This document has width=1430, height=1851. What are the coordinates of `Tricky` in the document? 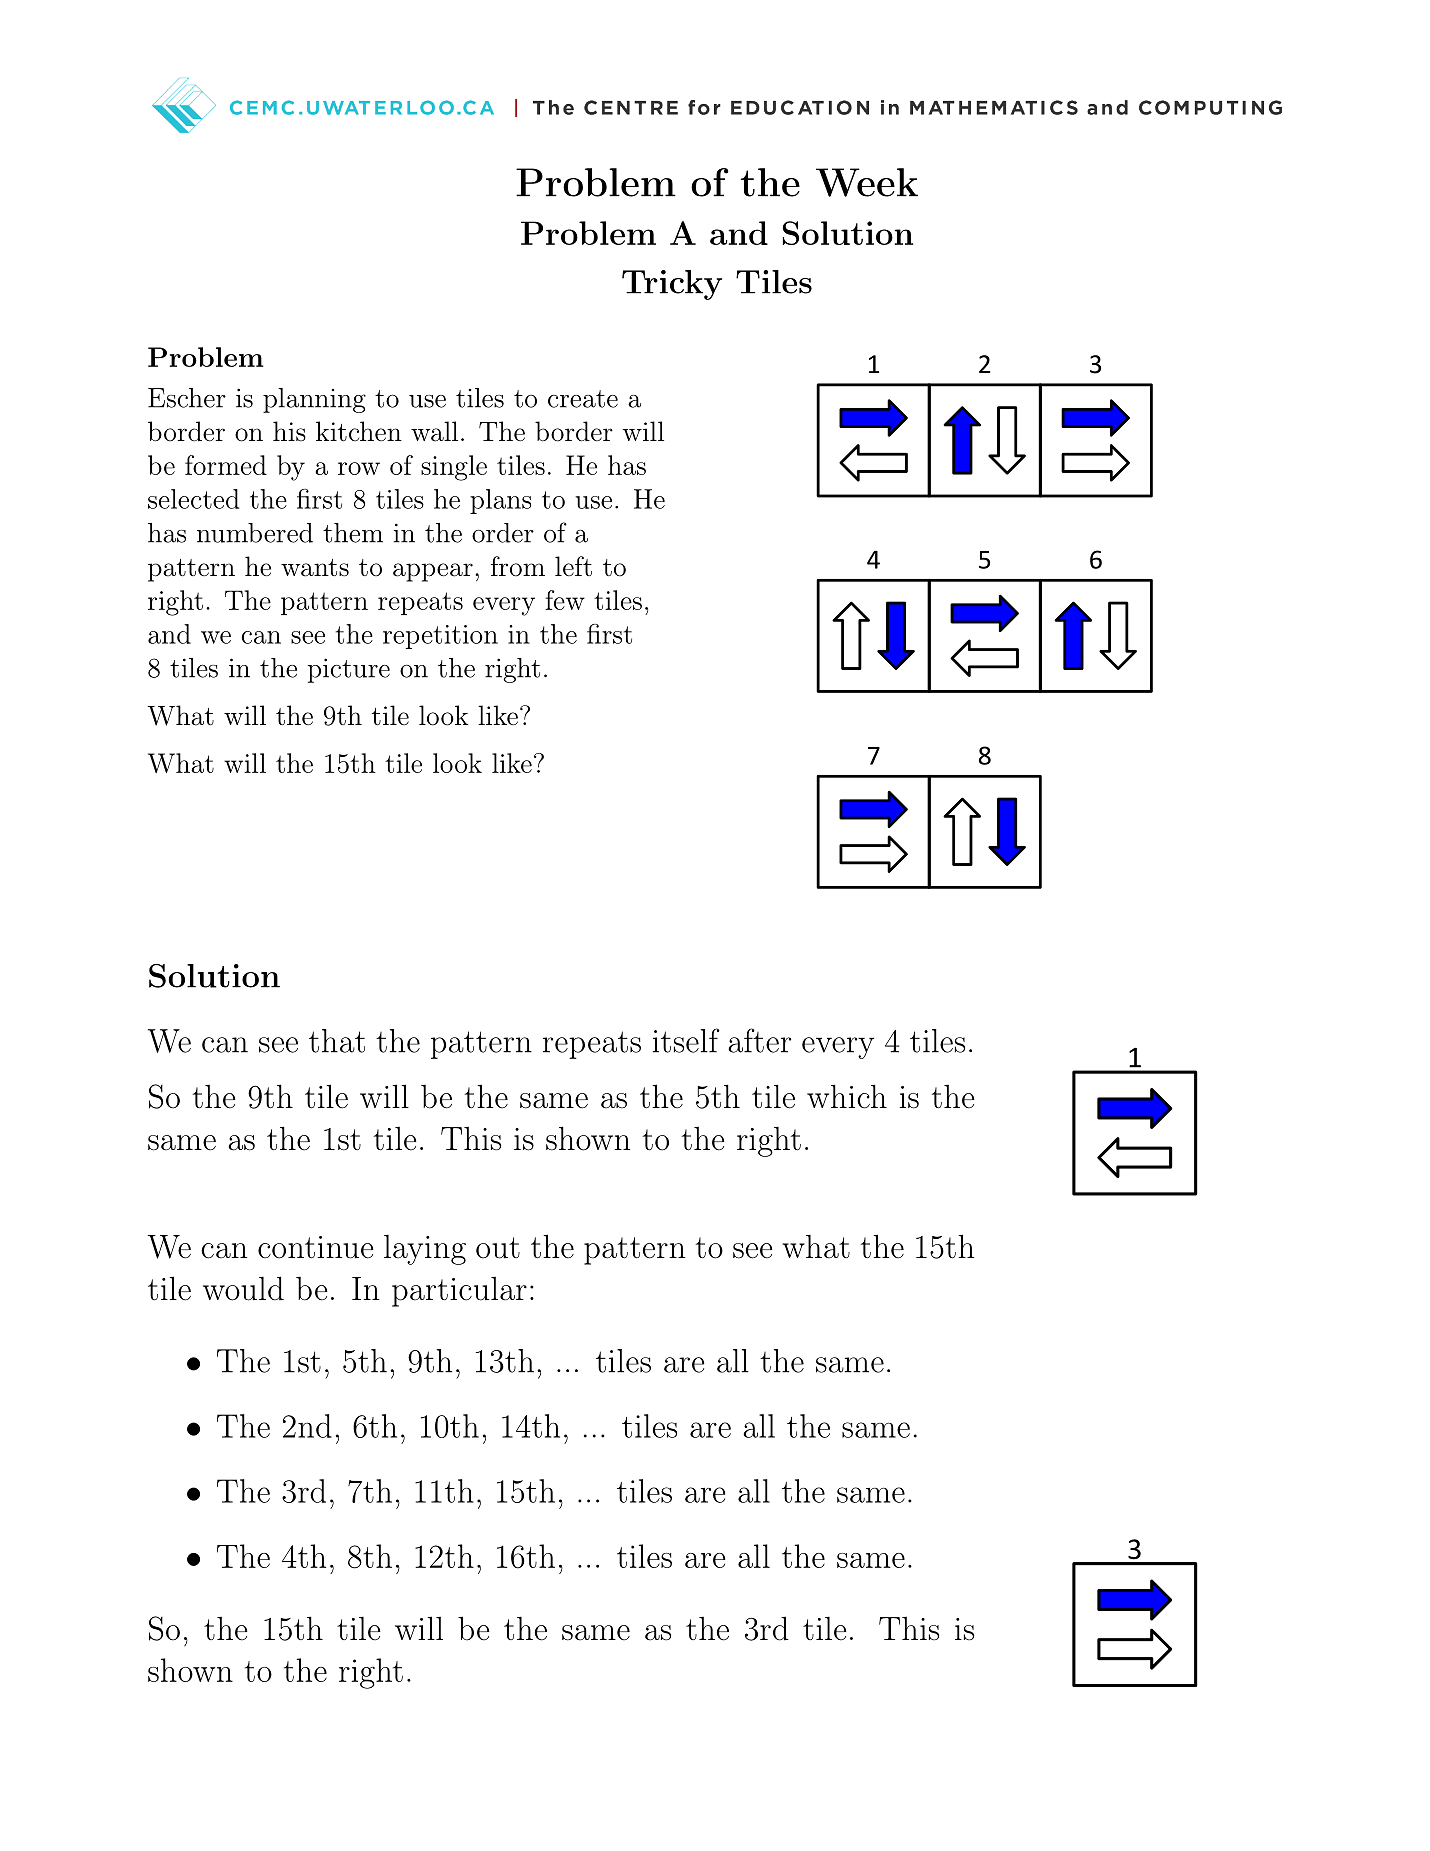 It's located at (672, 285).
